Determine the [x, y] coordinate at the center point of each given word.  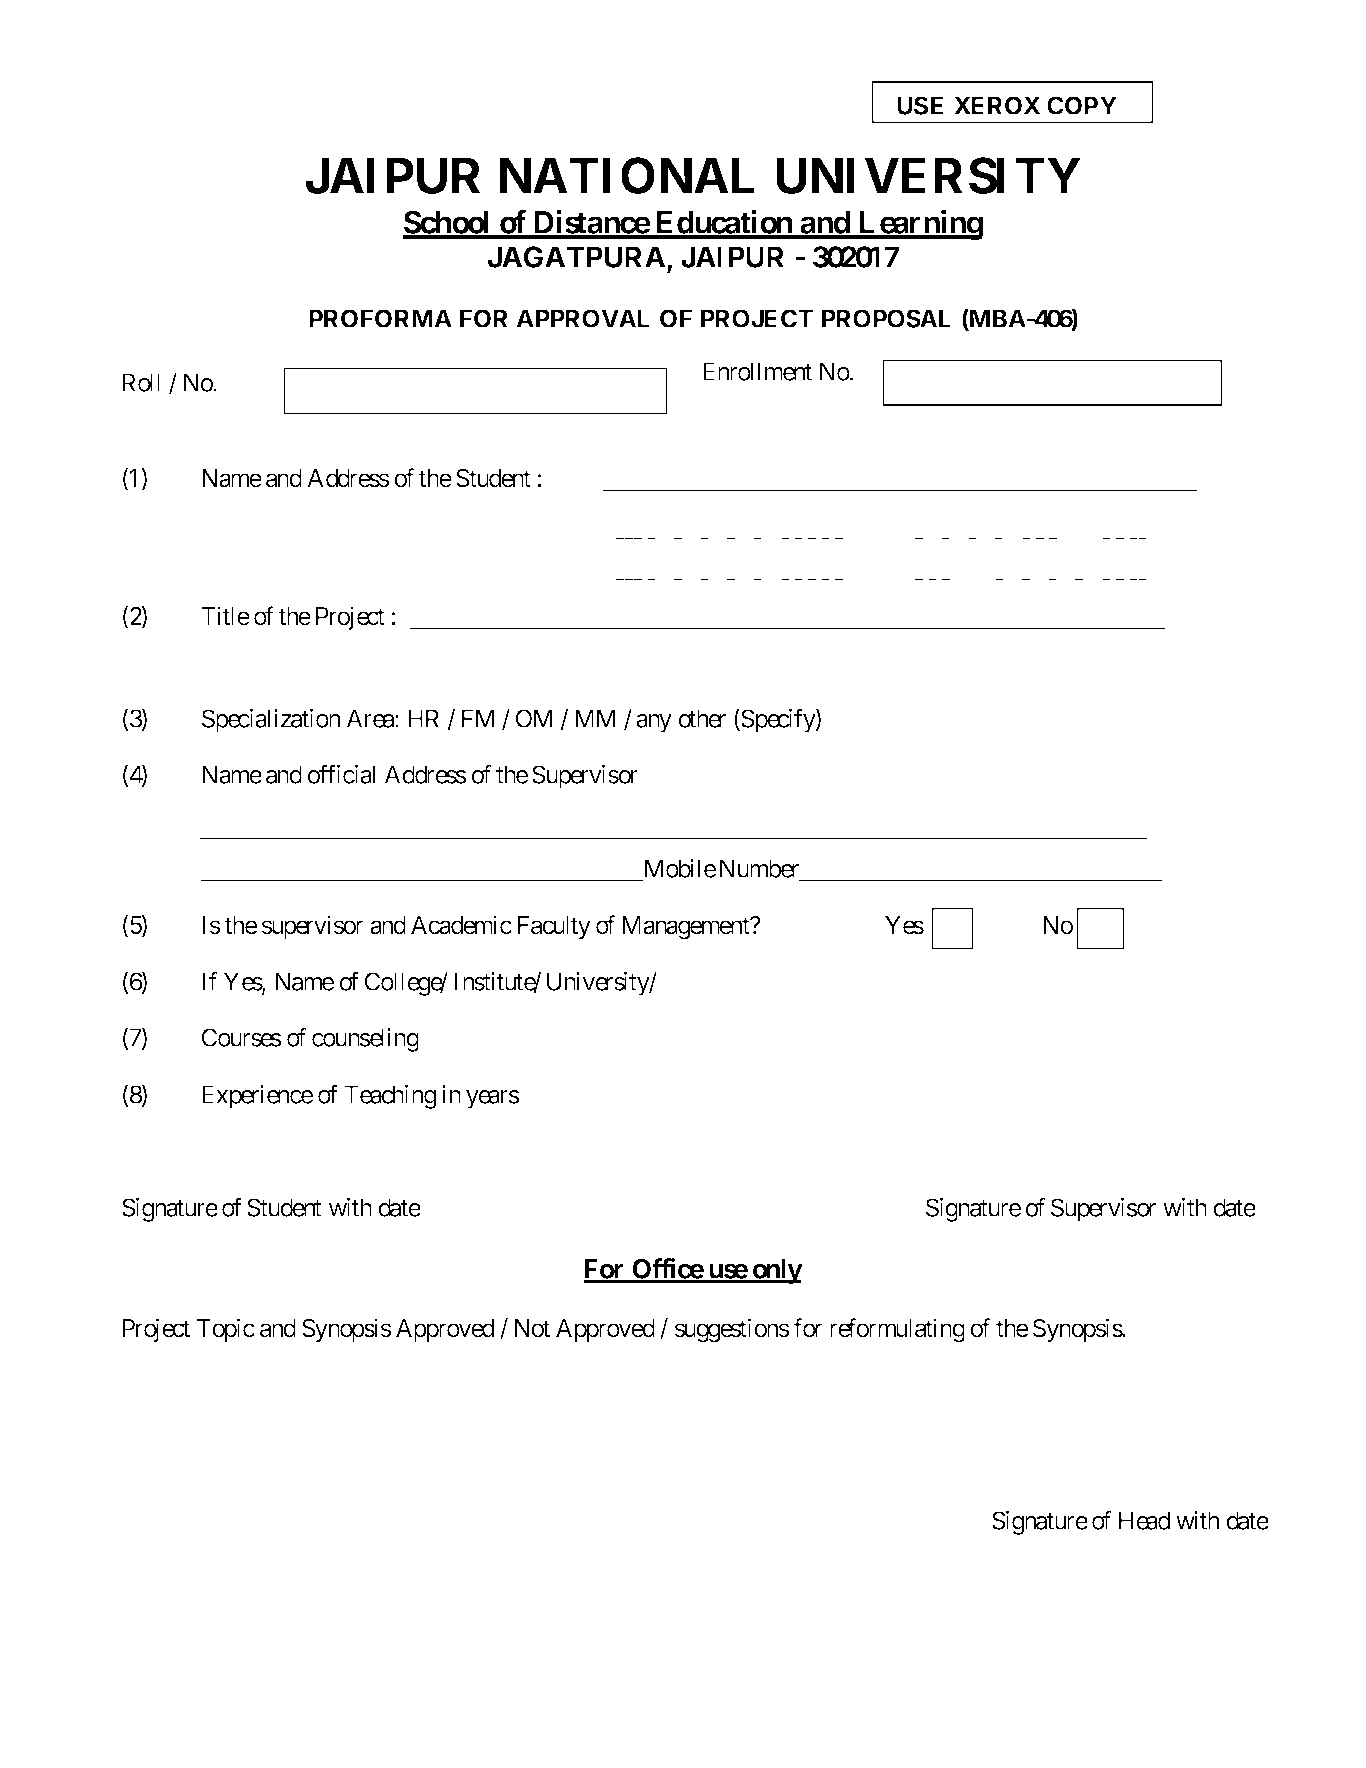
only [776, 1271]
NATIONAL [627, 175]
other [702, 718]
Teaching [390, 1097]
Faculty [554, 927]
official [341, 774]
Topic [226, 1330]
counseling [365, 1040]
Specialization [271, 721]
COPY [1082, 105]
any [654, 723]
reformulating [897, 1330]
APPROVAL [582, 318]
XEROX [997, 105]
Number [759, 868]
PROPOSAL [886, 318]
